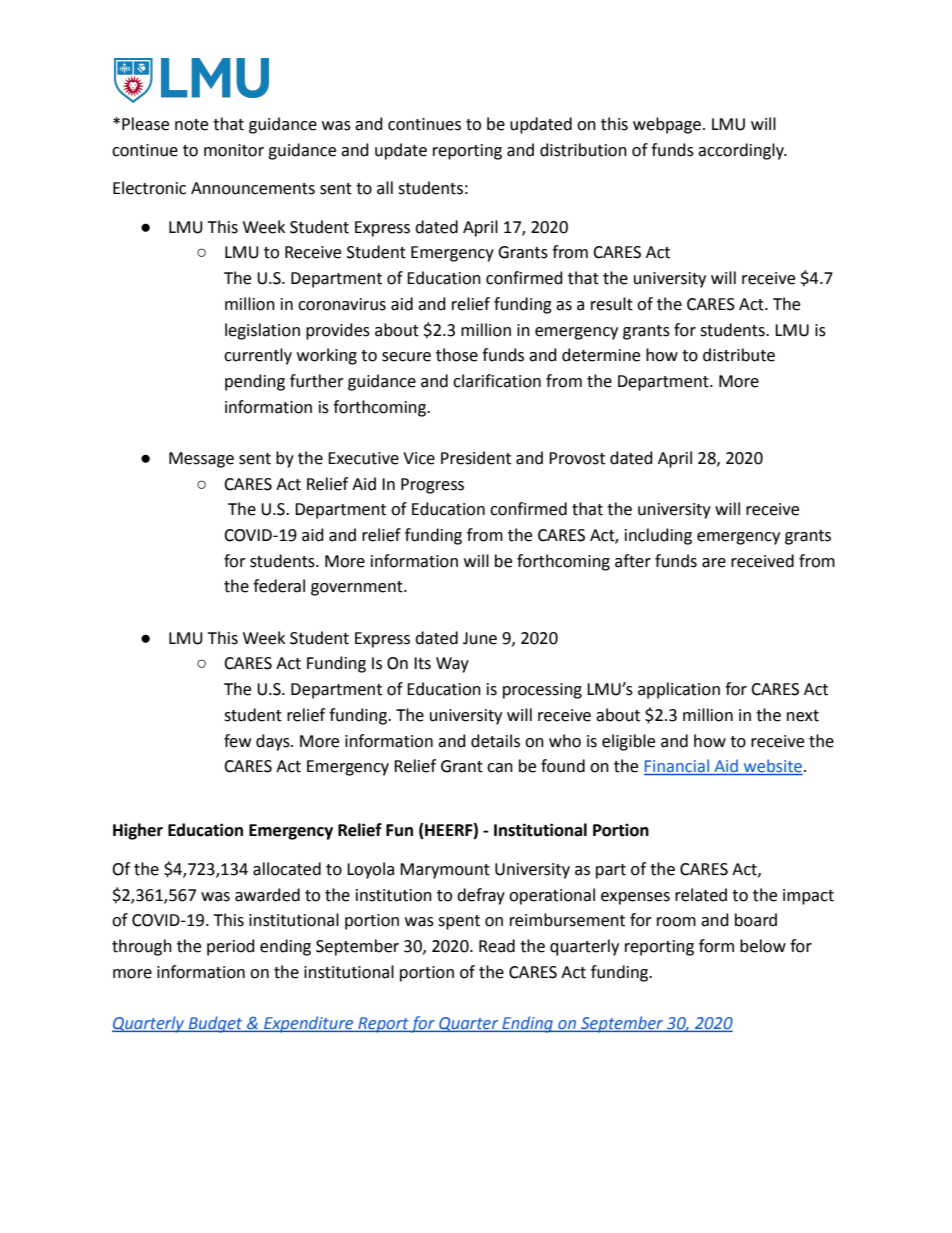  Describe the element at coordinates (237, 741) in the page. I see `few` at that location.
